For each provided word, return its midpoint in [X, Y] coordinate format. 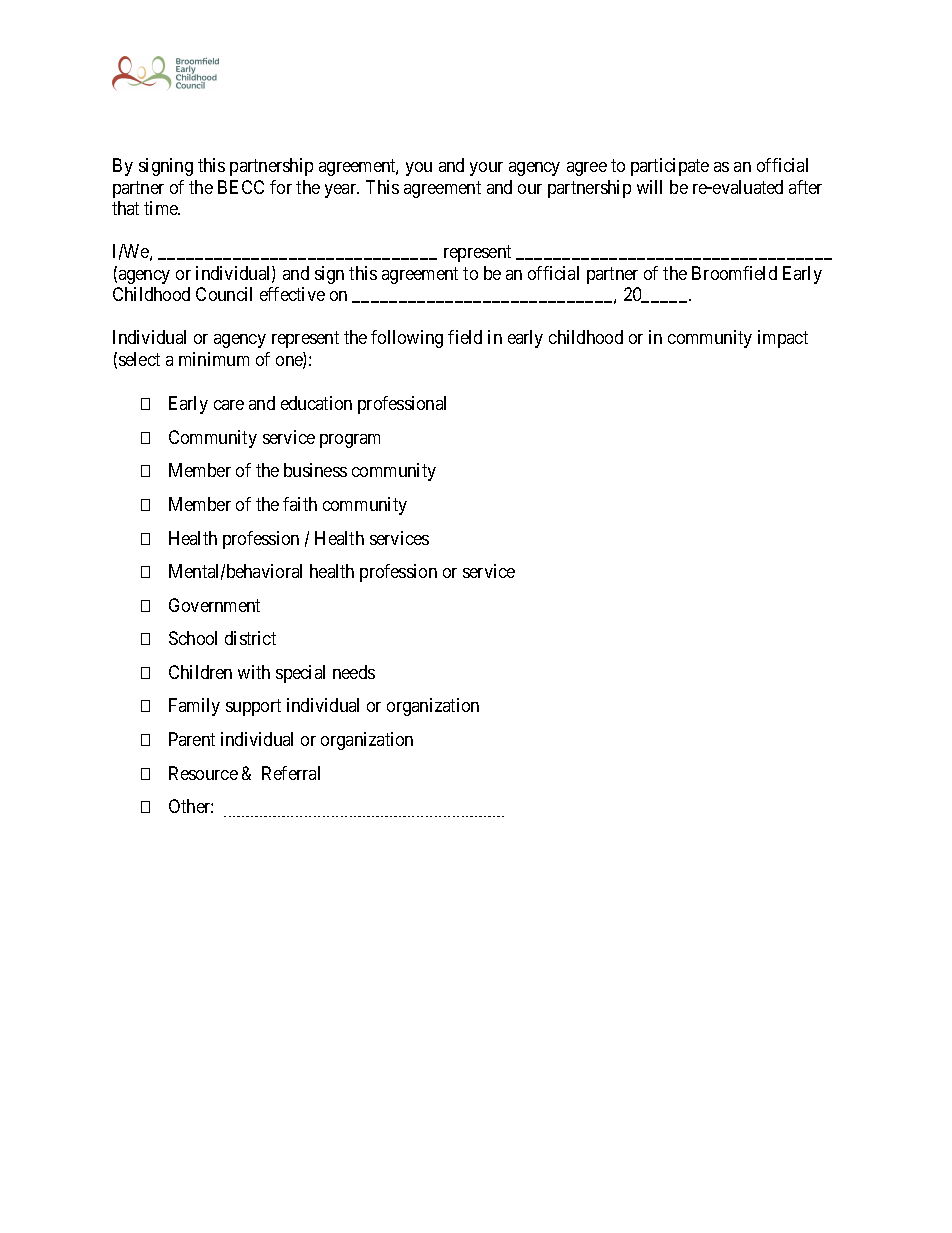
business [315, 470]
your [486, 169]
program [350, 441]
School [193, 638]
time [162, 208]
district [250, 638]
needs [354, 672]
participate [670, 167]
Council [224, 294]
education [316, 403]
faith [300, 504]
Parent [192, 739]
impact [783, 339]
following [407, 339]
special [300, 674]
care [229, 405]
